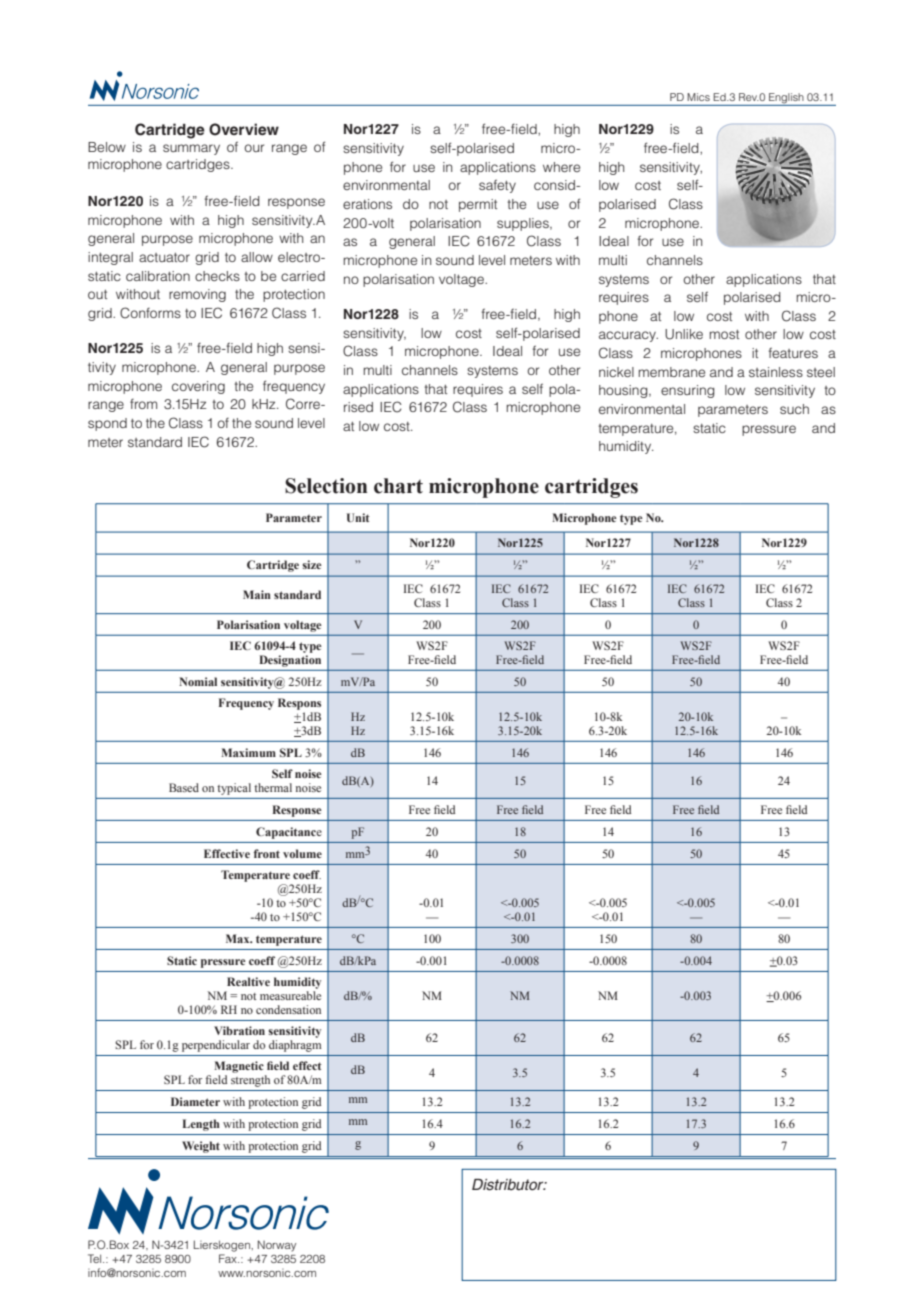  Describe the element at coordinates (312, 564) in the document. I see `size` at that location.
